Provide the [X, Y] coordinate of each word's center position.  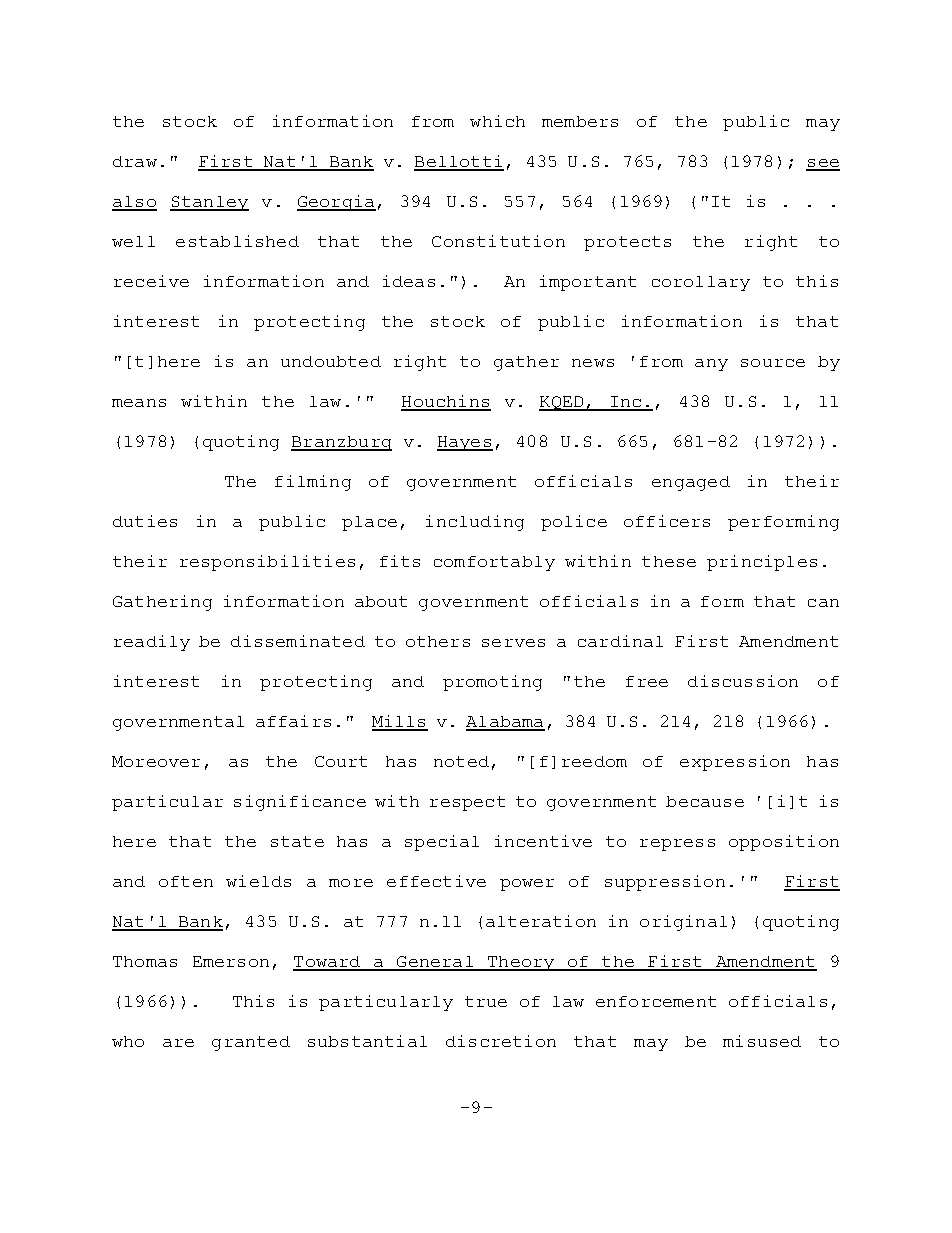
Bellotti [459, 162]
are [178, 1043]
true [486, 1001]
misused [762, 1041]
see [823, 164]
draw [135, 161]
